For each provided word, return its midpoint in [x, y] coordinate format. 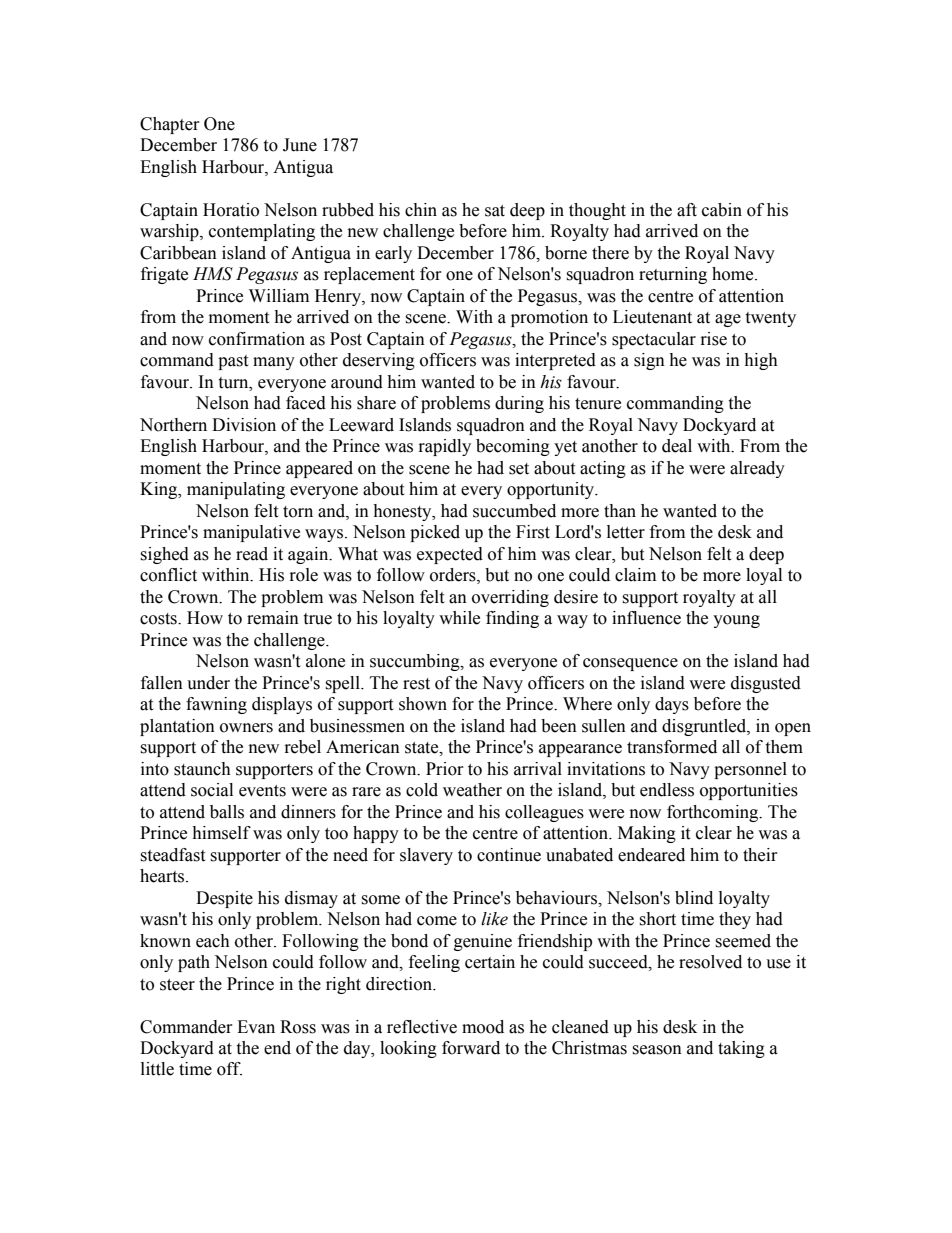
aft [687, 210]
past [233, 362]
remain [273, 618]
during [519, 404]
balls [227, 812]
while [459, 618]
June [300, 145]
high [761, 361]
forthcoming [714, 813]
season [657, 1050]
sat [495, 211]
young [736, 621]
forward [471, 1048]
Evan [256, 1027]
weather [472, 790]
